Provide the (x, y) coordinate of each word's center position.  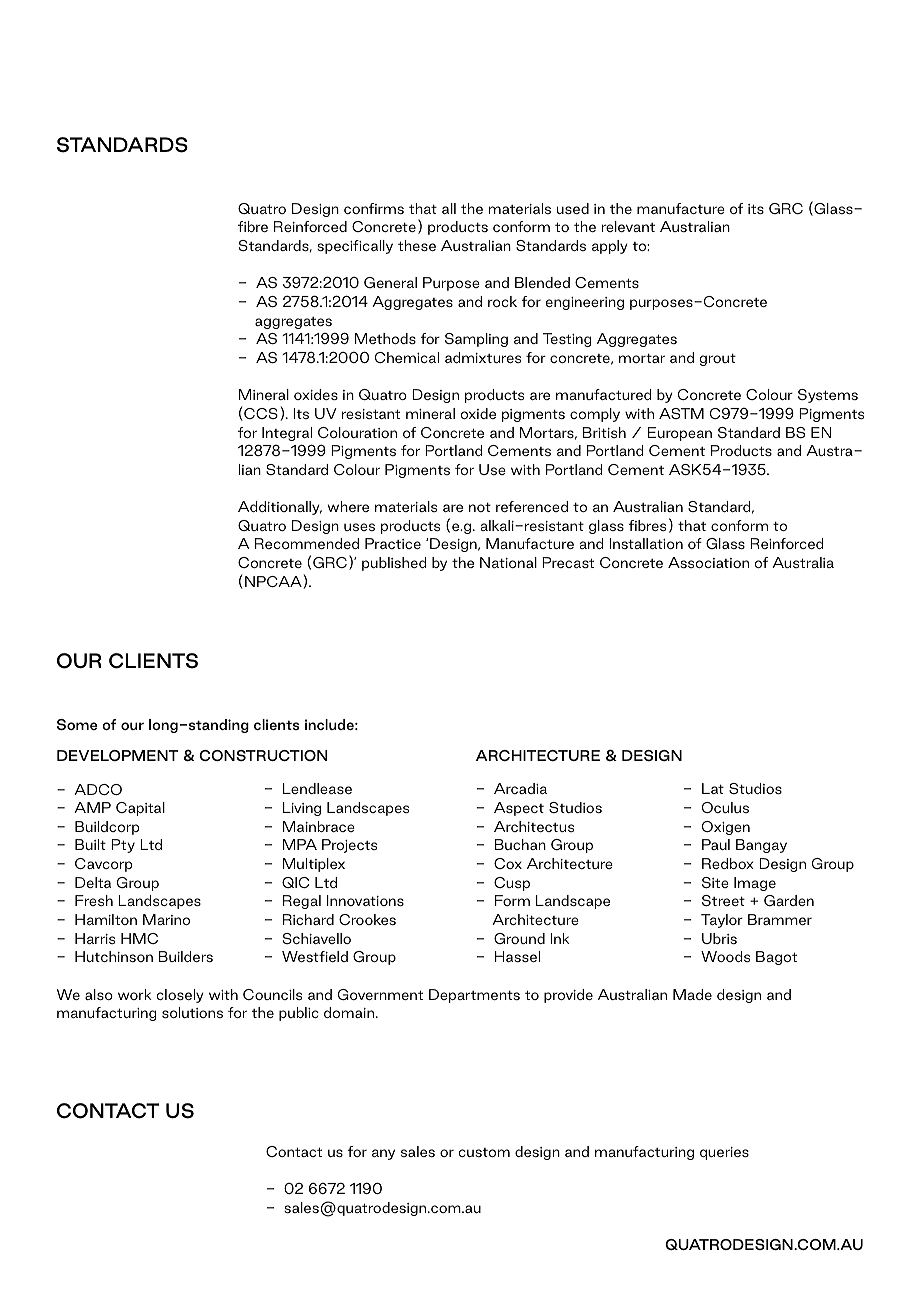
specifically (355, 247)
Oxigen (726, 828)
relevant (628, 226)
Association (708, 562)
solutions (192, 1012)
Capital (140, 809)
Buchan (520, 844)
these (417, 245)
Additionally (280, 508)
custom (484, 1152)
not (480, 507)
